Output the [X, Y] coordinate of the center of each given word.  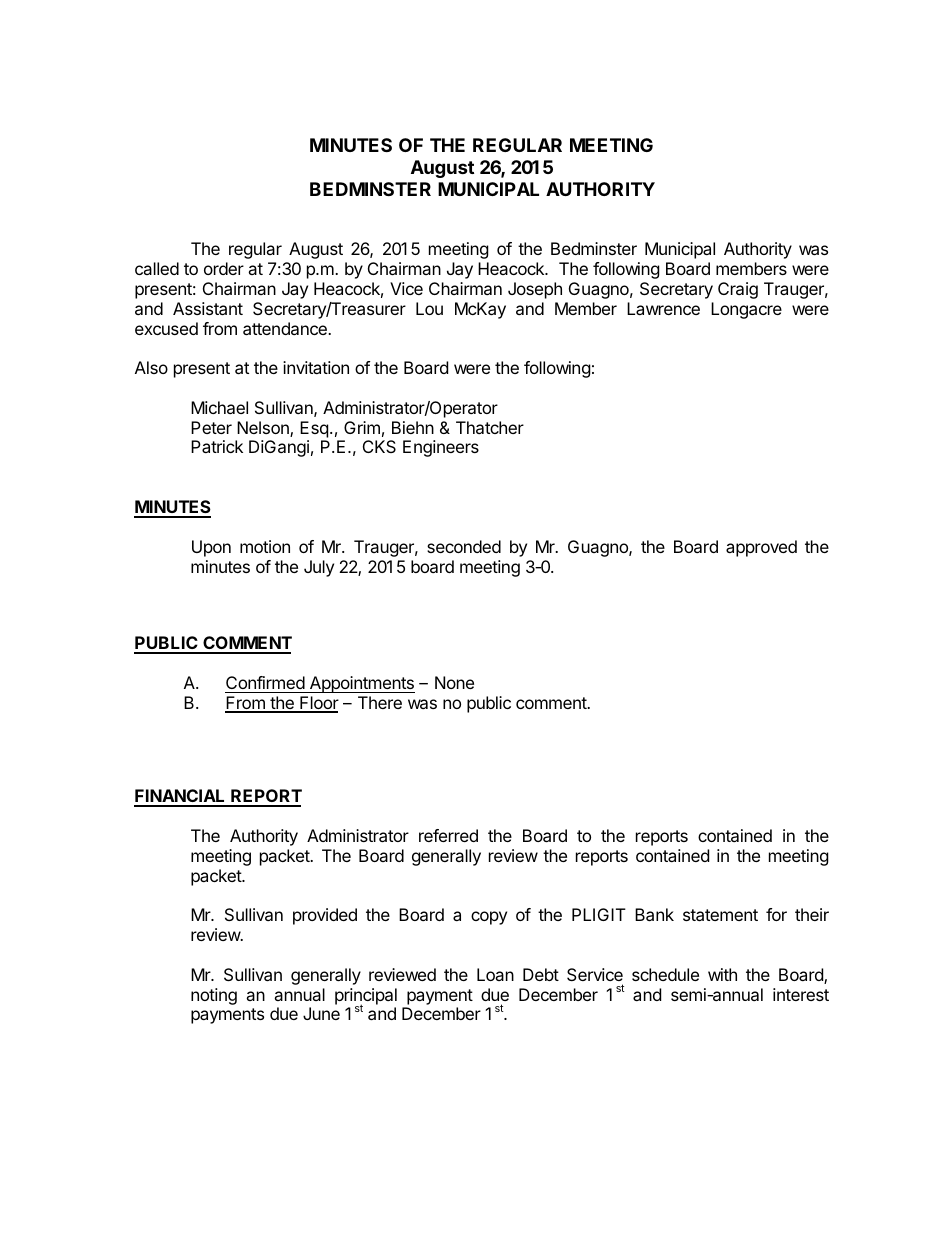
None [454, 682]
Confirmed [265, 684]
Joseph [535, 290]
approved [761, 548]
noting [214, 996]
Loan [495, 974]
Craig [738, 290]
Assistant [208, 308]
